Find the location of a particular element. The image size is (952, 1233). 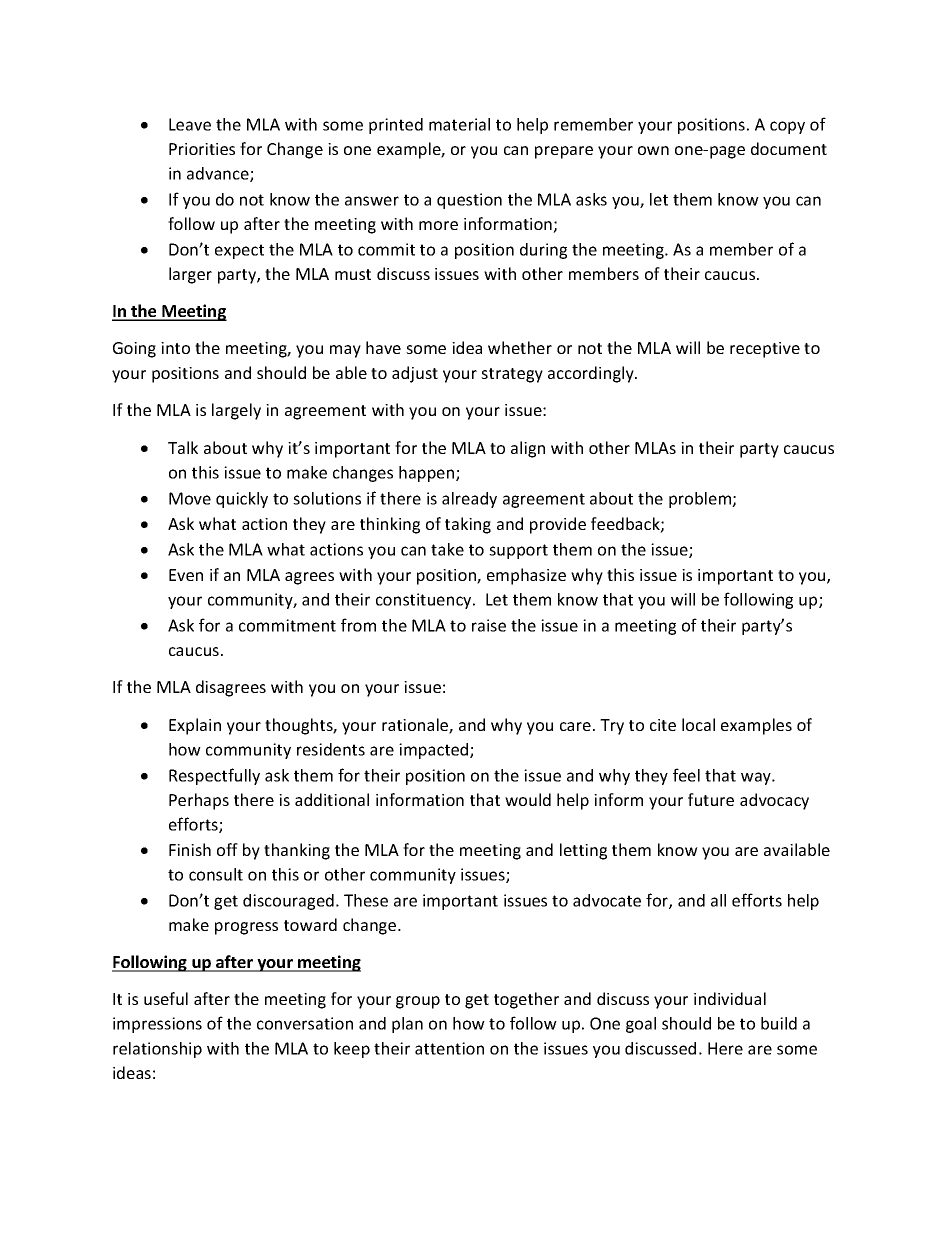

provide is located at coordinates (558, 525).
